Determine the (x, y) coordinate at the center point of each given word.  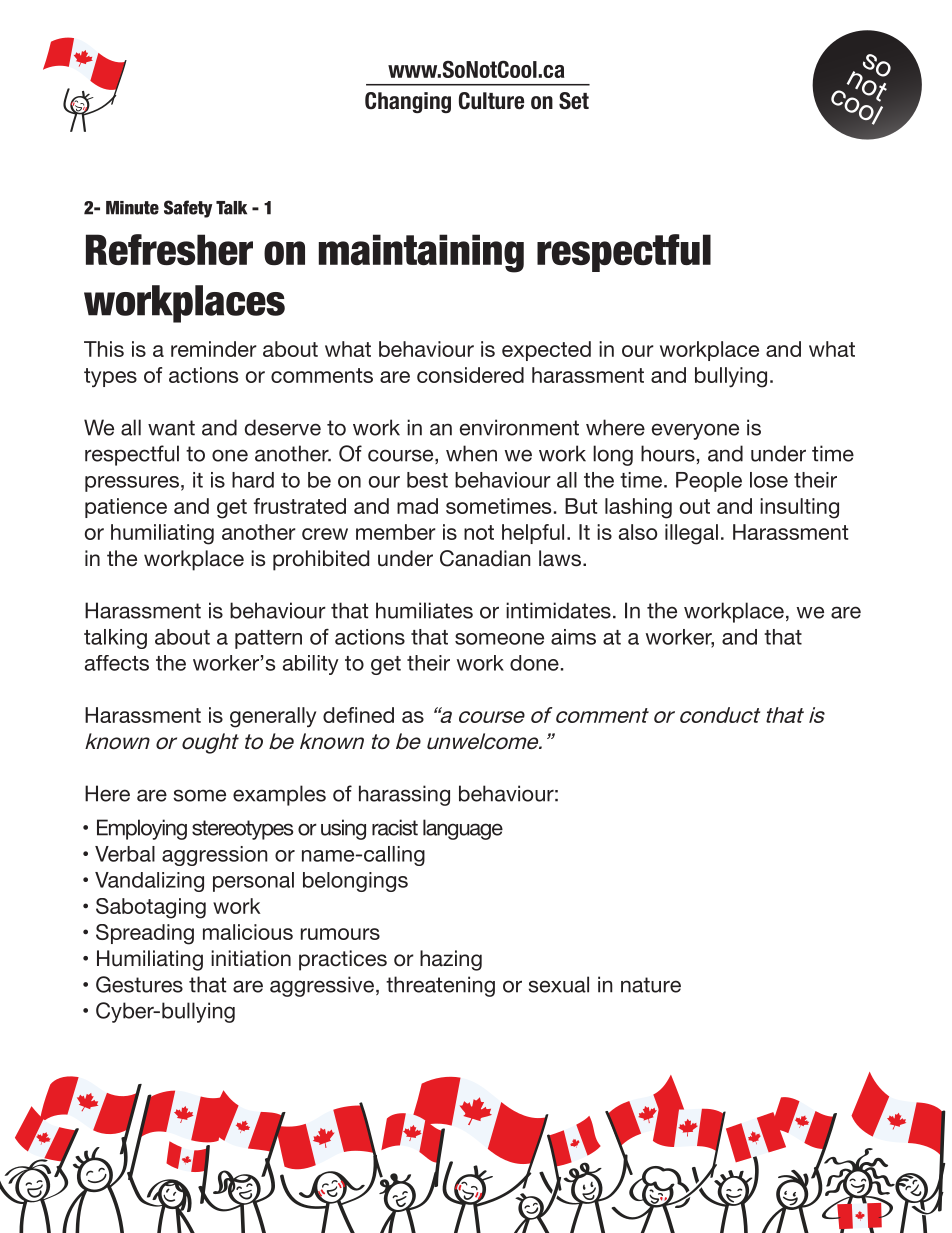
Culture (491, 101)
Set (574, 101)
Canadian (485, 558)
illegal (691, 534)
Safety (188, 209)
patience (126, 508)
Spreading (145, 934)
